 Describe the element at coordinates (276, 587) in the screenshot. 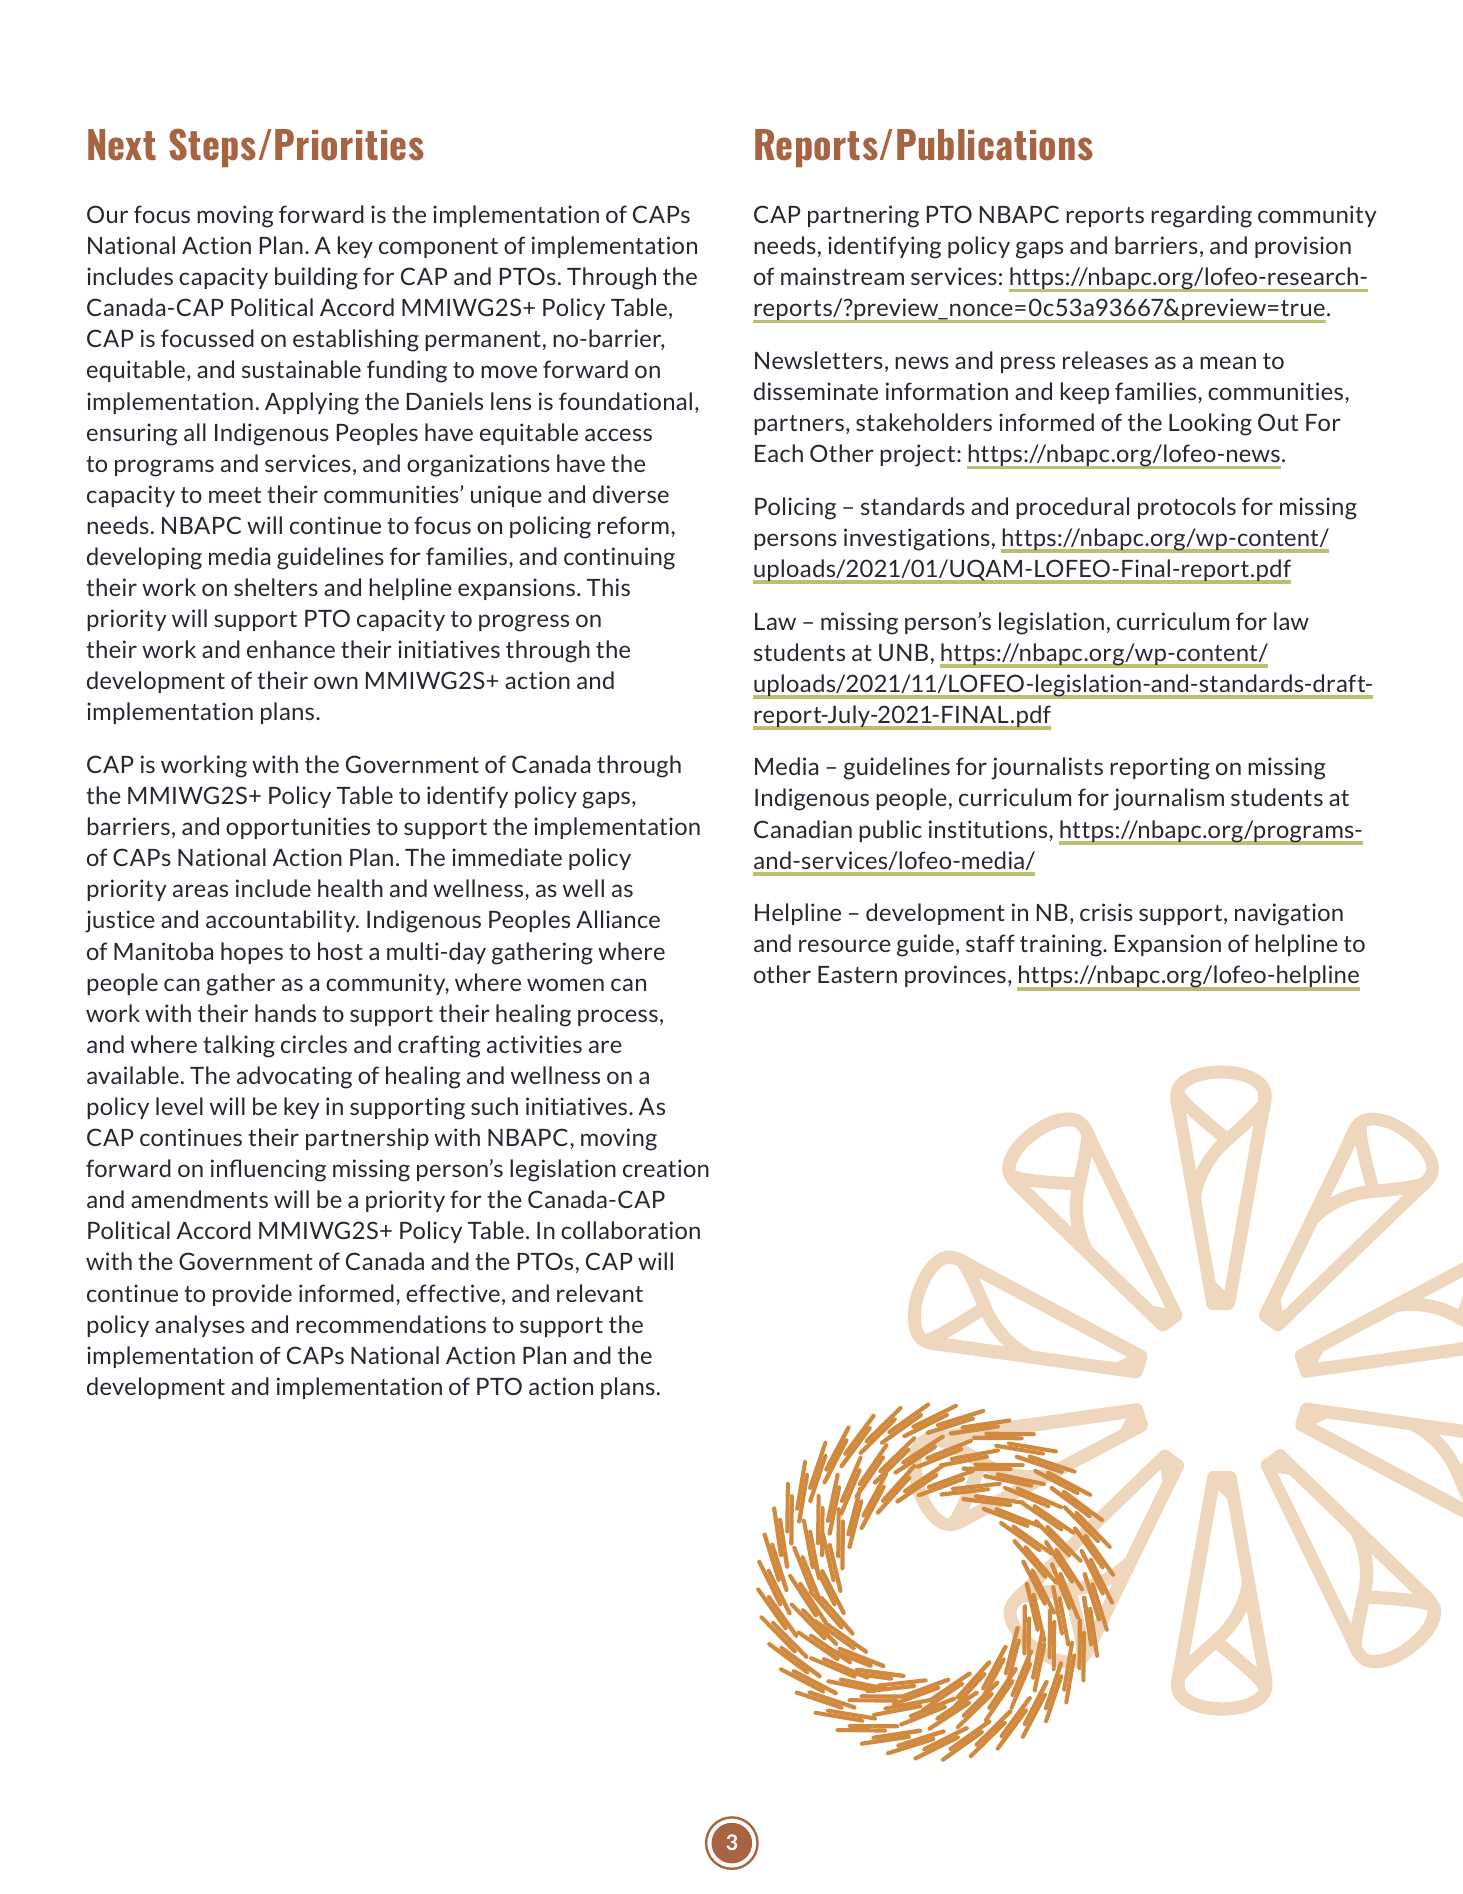

I see `shelters` at that location.
